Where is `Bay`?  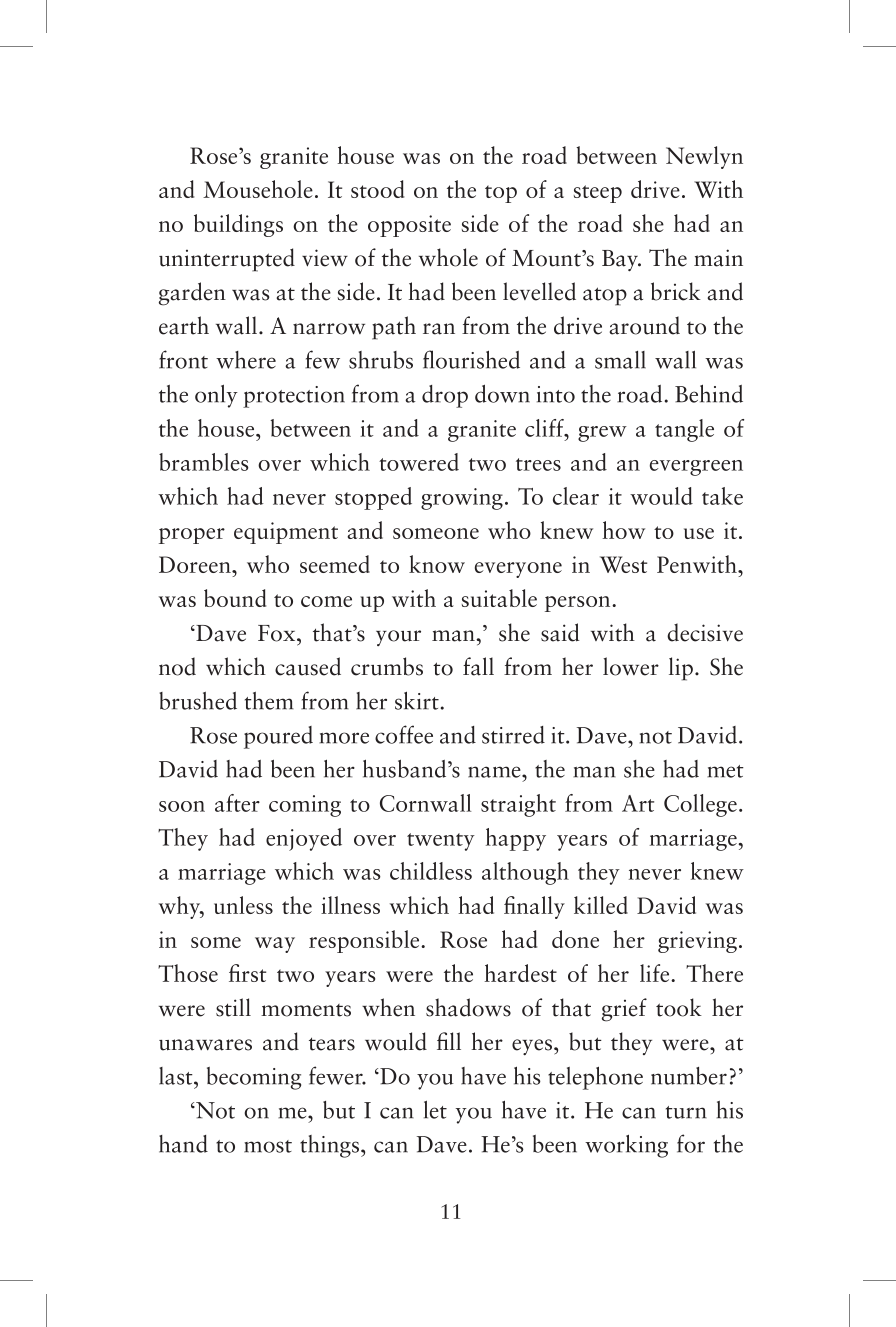
Bay is located at coordinates (621, 261).
